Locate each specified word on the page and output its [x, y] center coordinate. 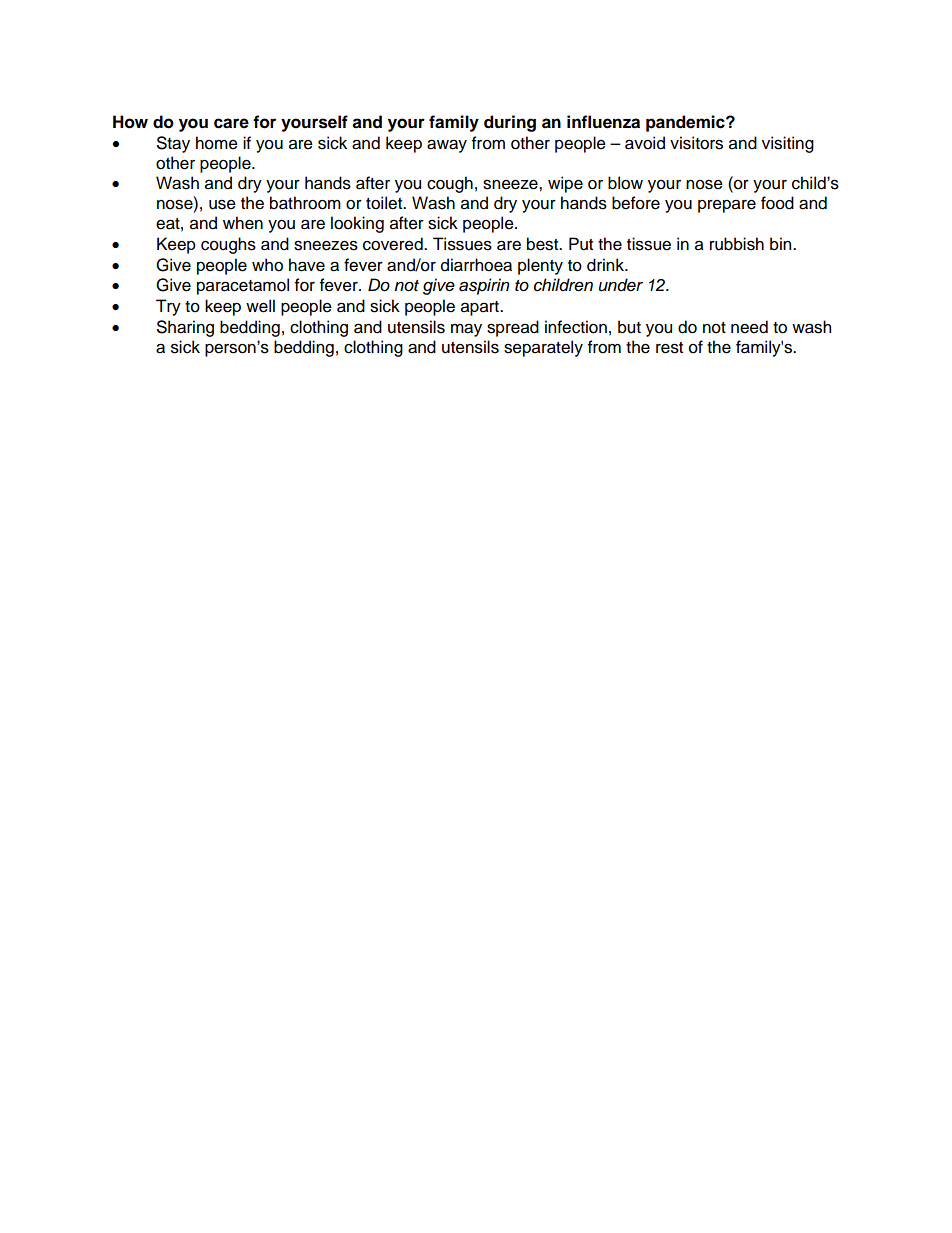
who [267, 265]
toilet [385, 203]
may [466, 330]
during [510, 123]
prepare [727, 206]
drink [606, 265]
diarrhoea [476, 265]
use [222, 204]
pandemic [686, 123]
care [231, 123]
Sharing [185, 328]
